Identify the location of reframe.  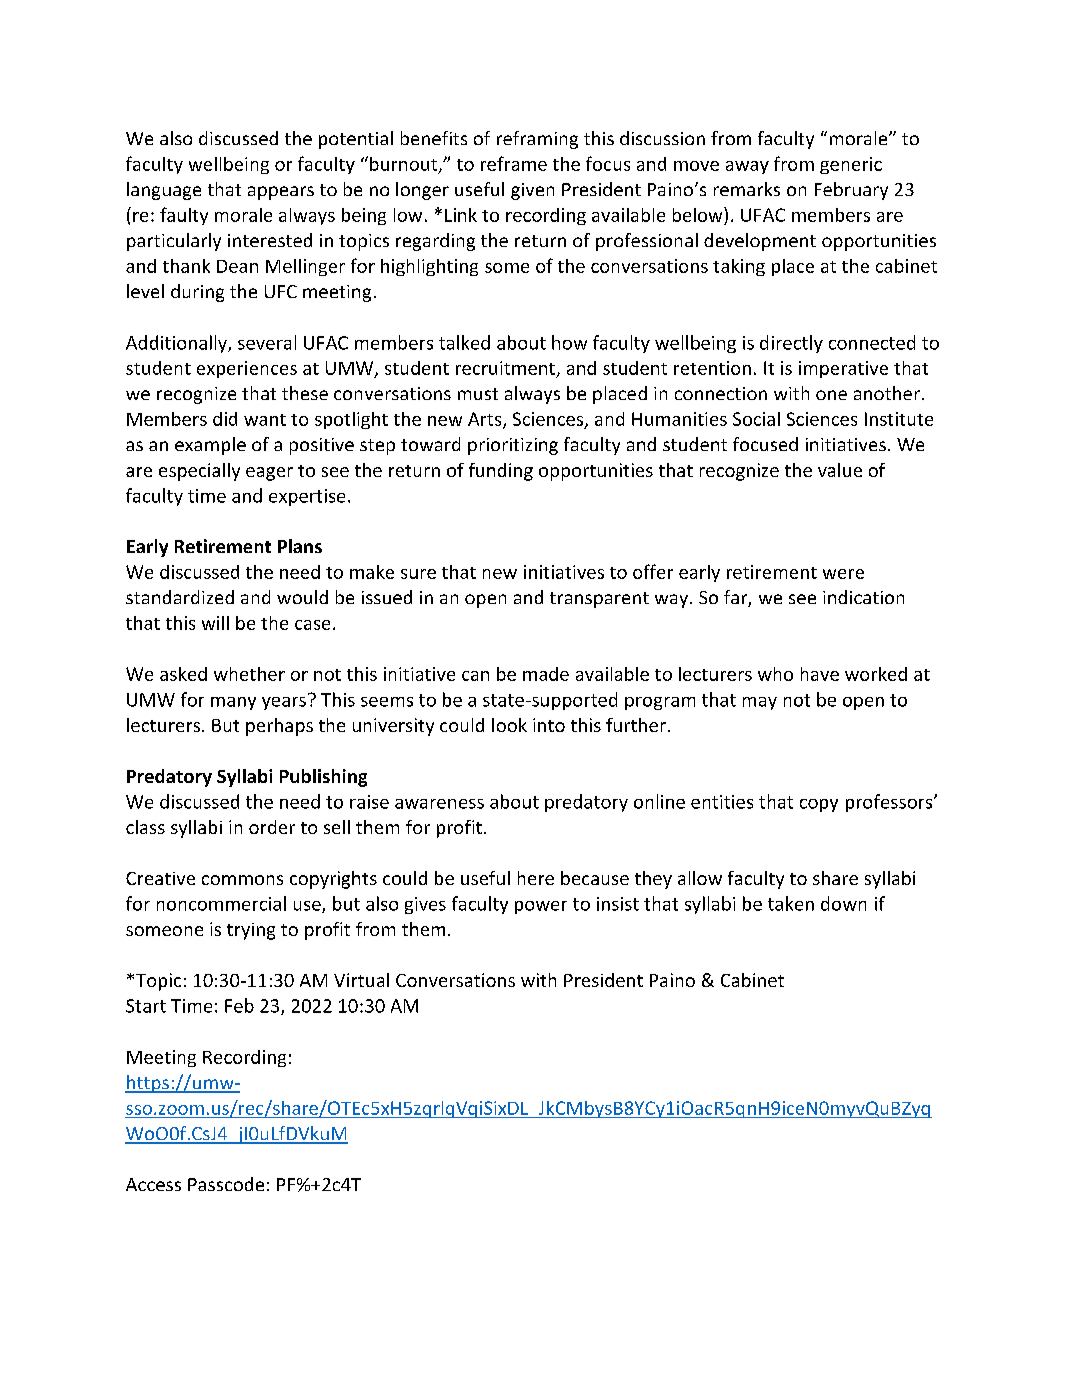
(514, 163).
